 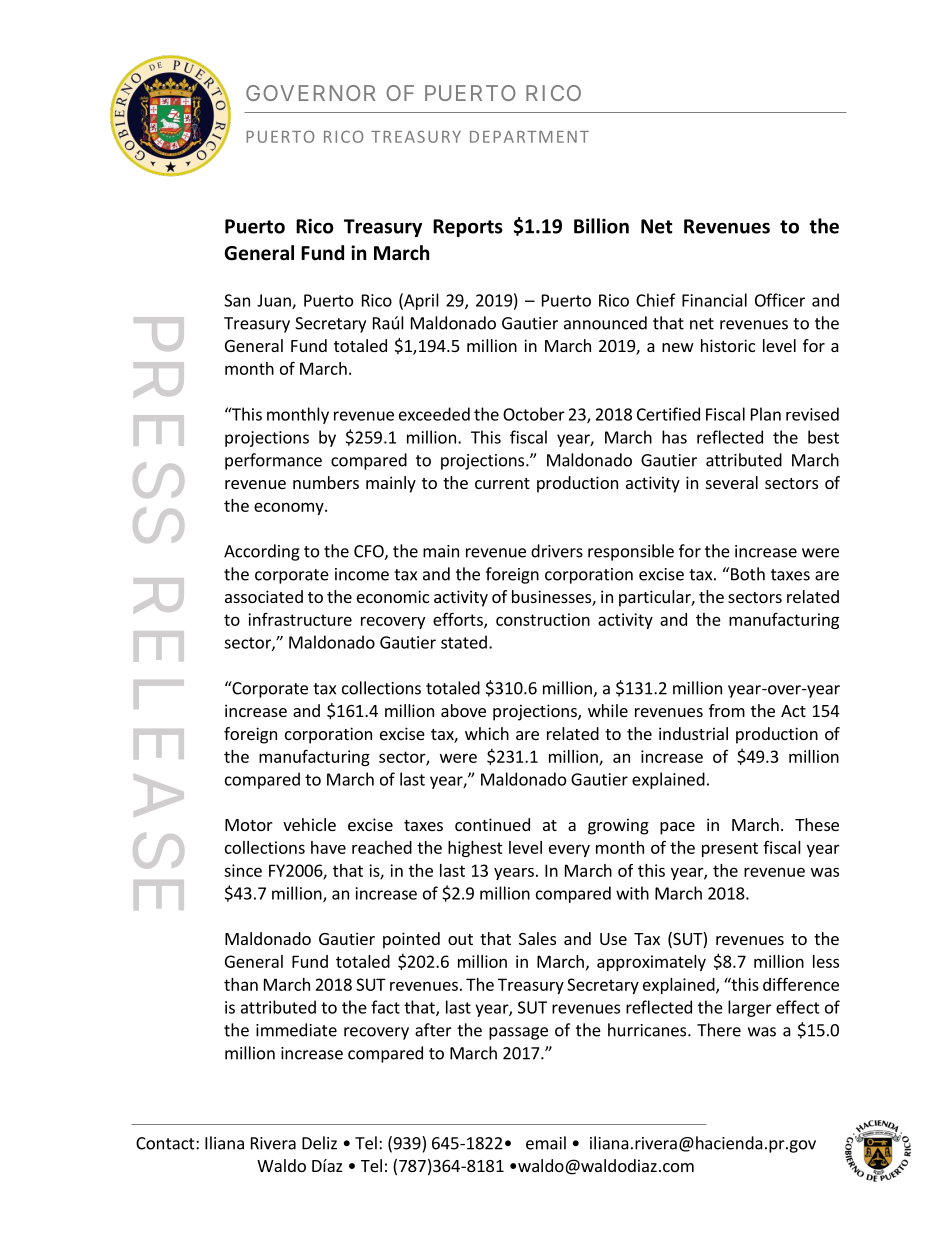 I want to click on Contact, so click(x=166, y=1143).
